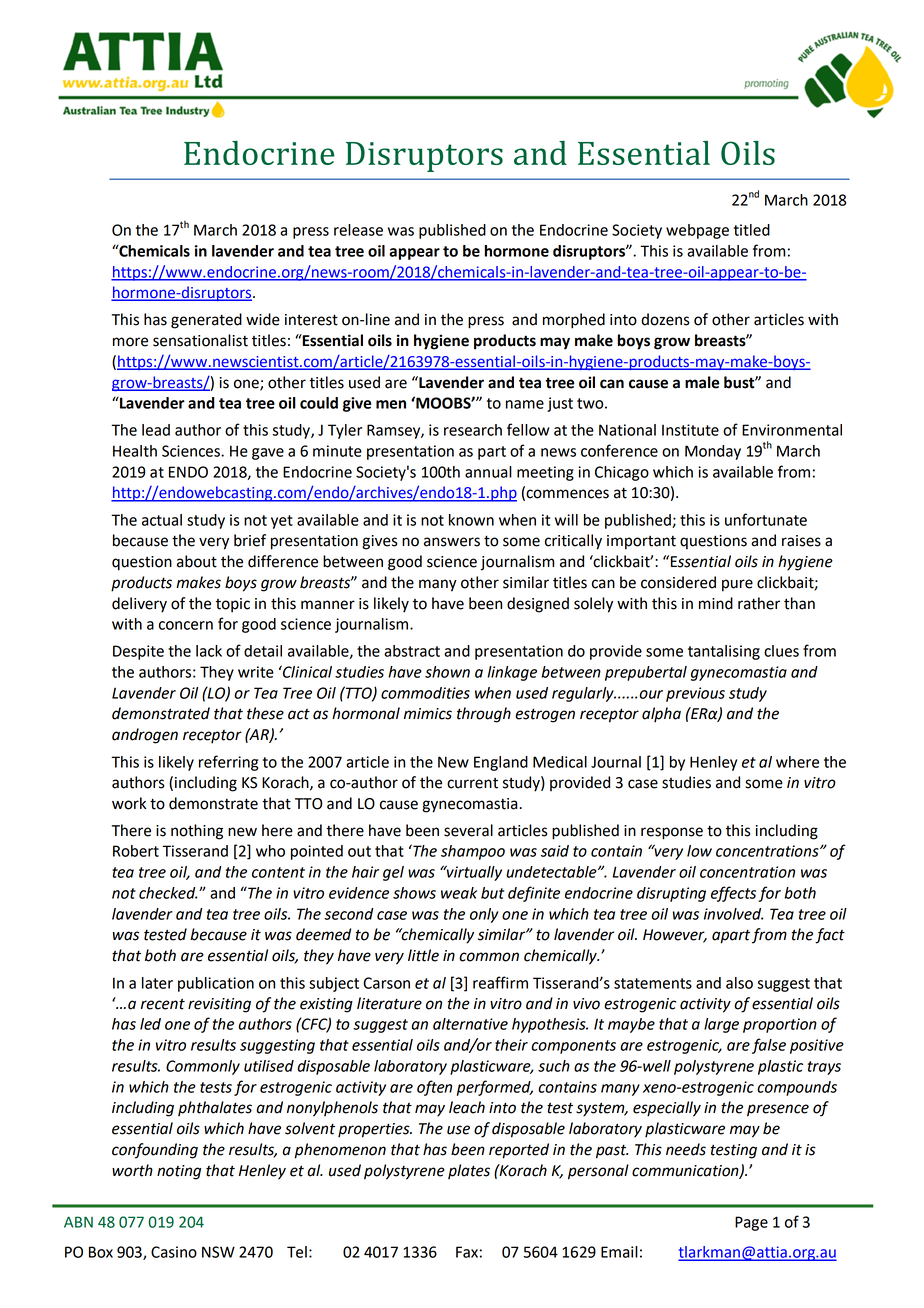  I want to click on previous, so click(695, 694).
